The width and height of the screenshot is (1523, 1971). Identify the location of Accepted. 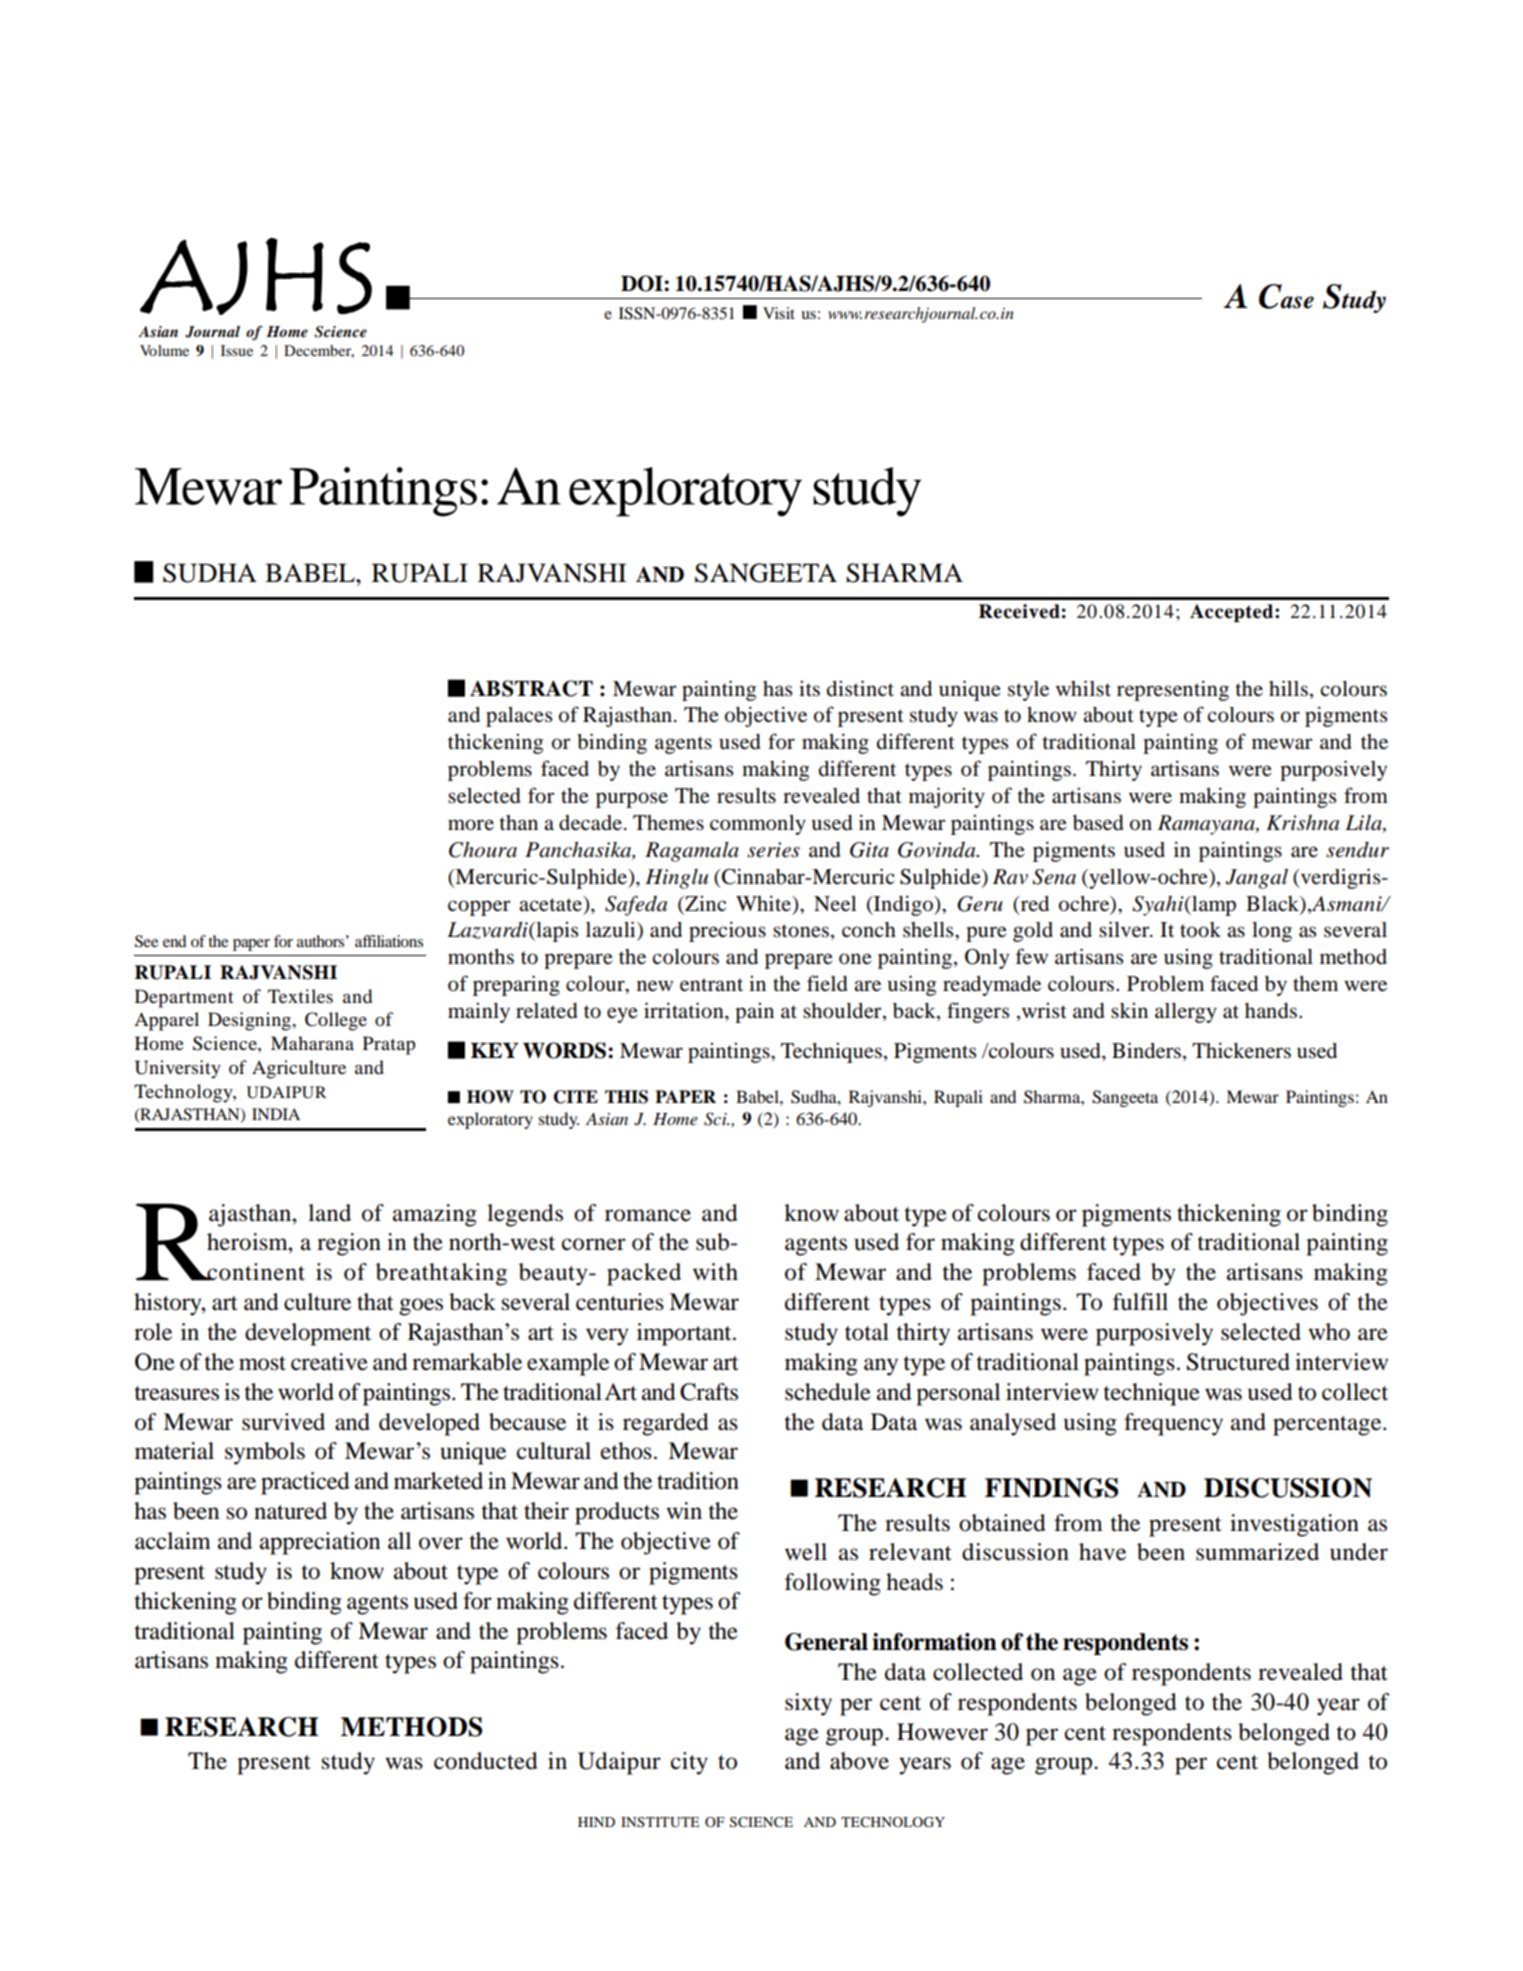
(1233, 613).
